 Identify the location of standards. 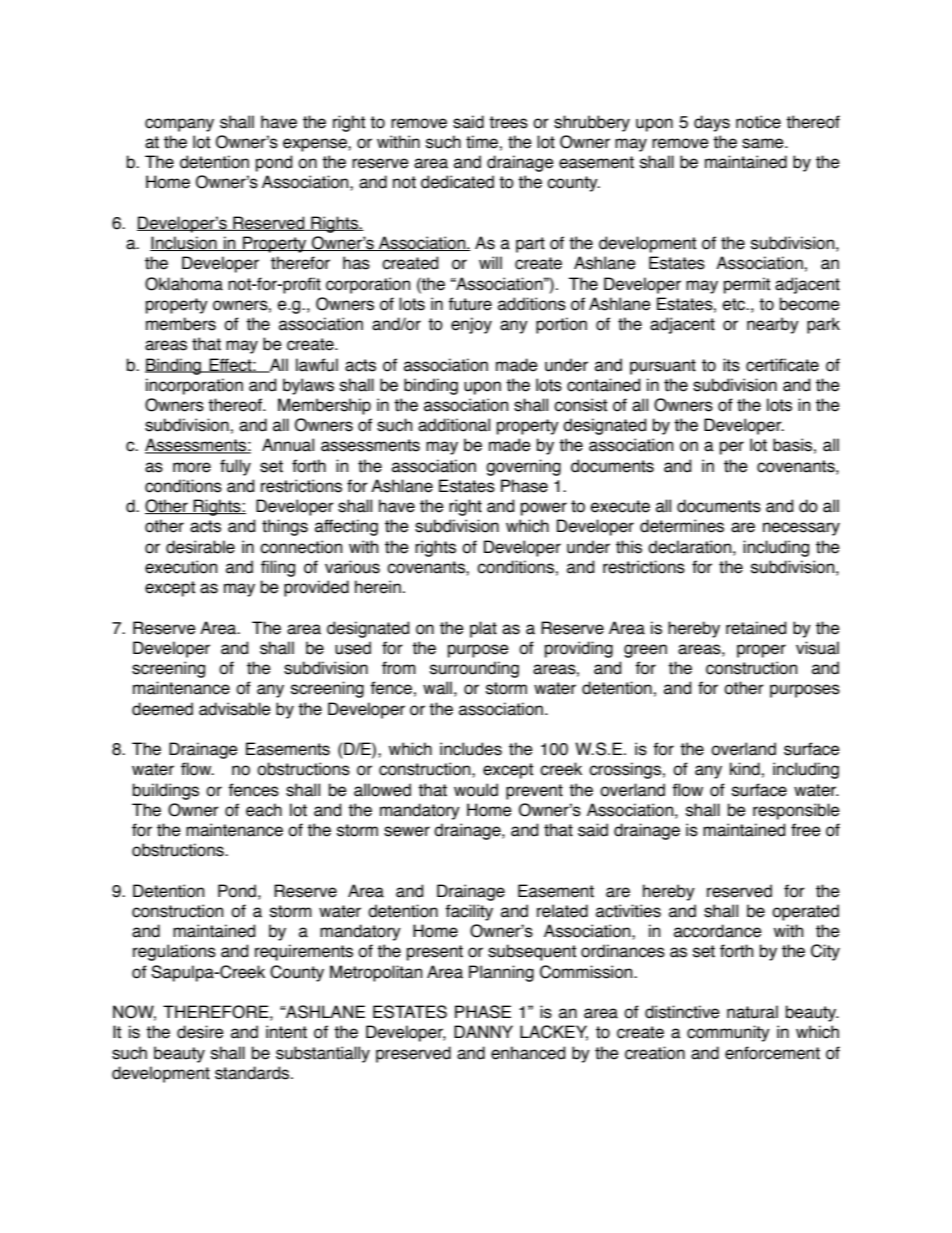
(253, 1073).
